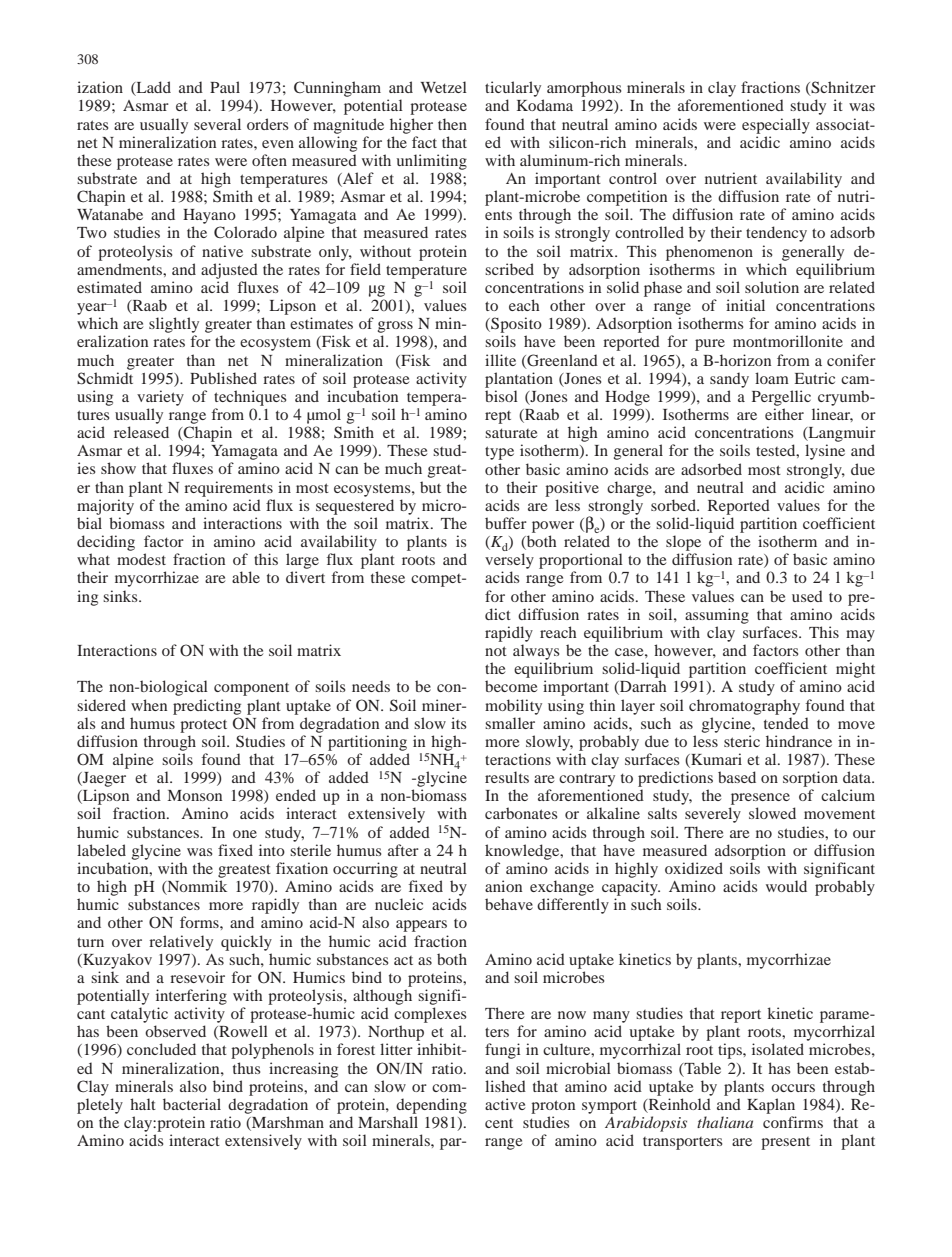  What do you see at coordinates (503, 886) in the document?
I see `anion` at bounding box center [503, 886].
